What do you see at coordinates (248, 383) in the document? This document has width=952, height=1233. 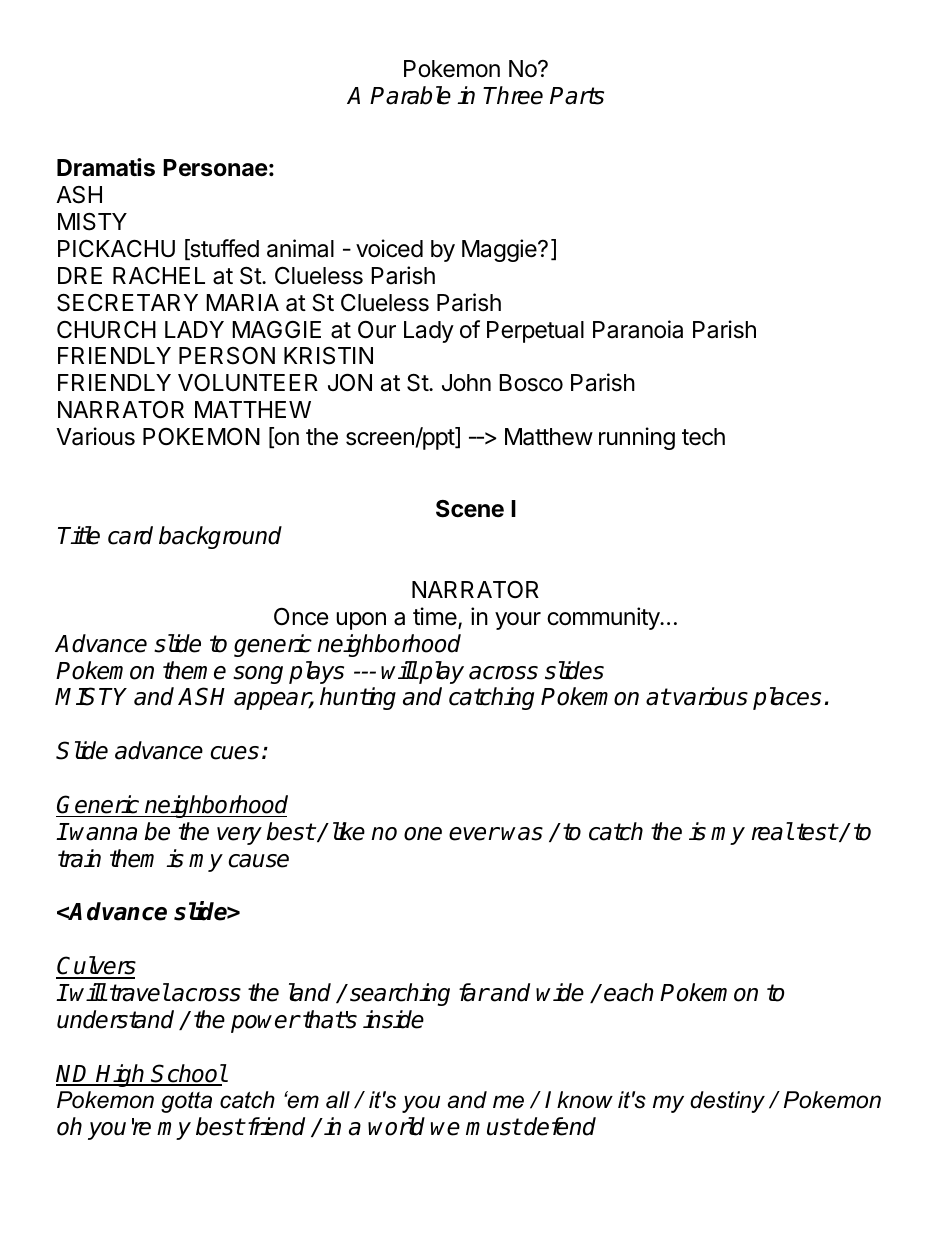 I see `VOLUNTEER` at bounding box center [248, 383].
